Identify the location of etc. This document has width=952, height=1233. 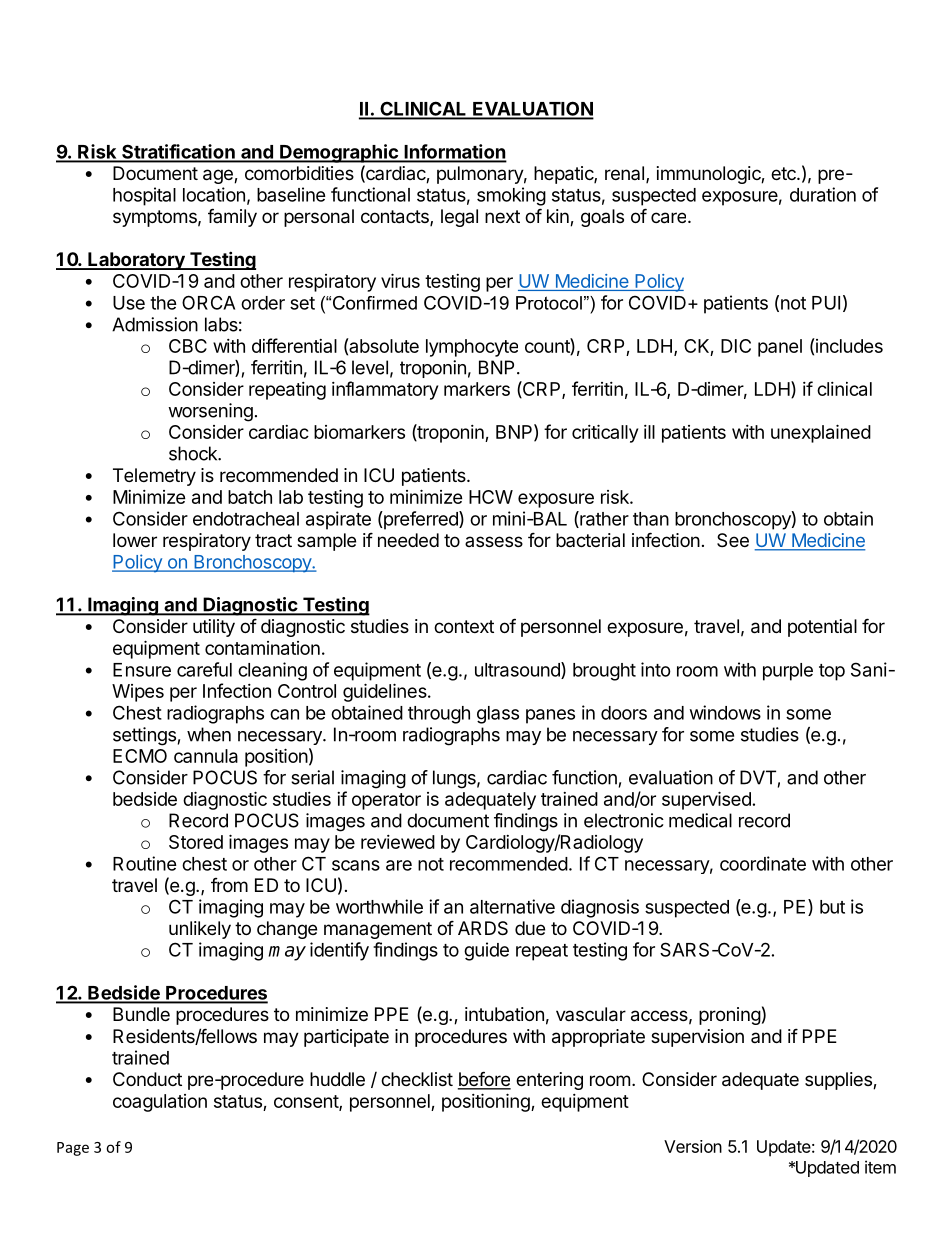
(784, 173).
